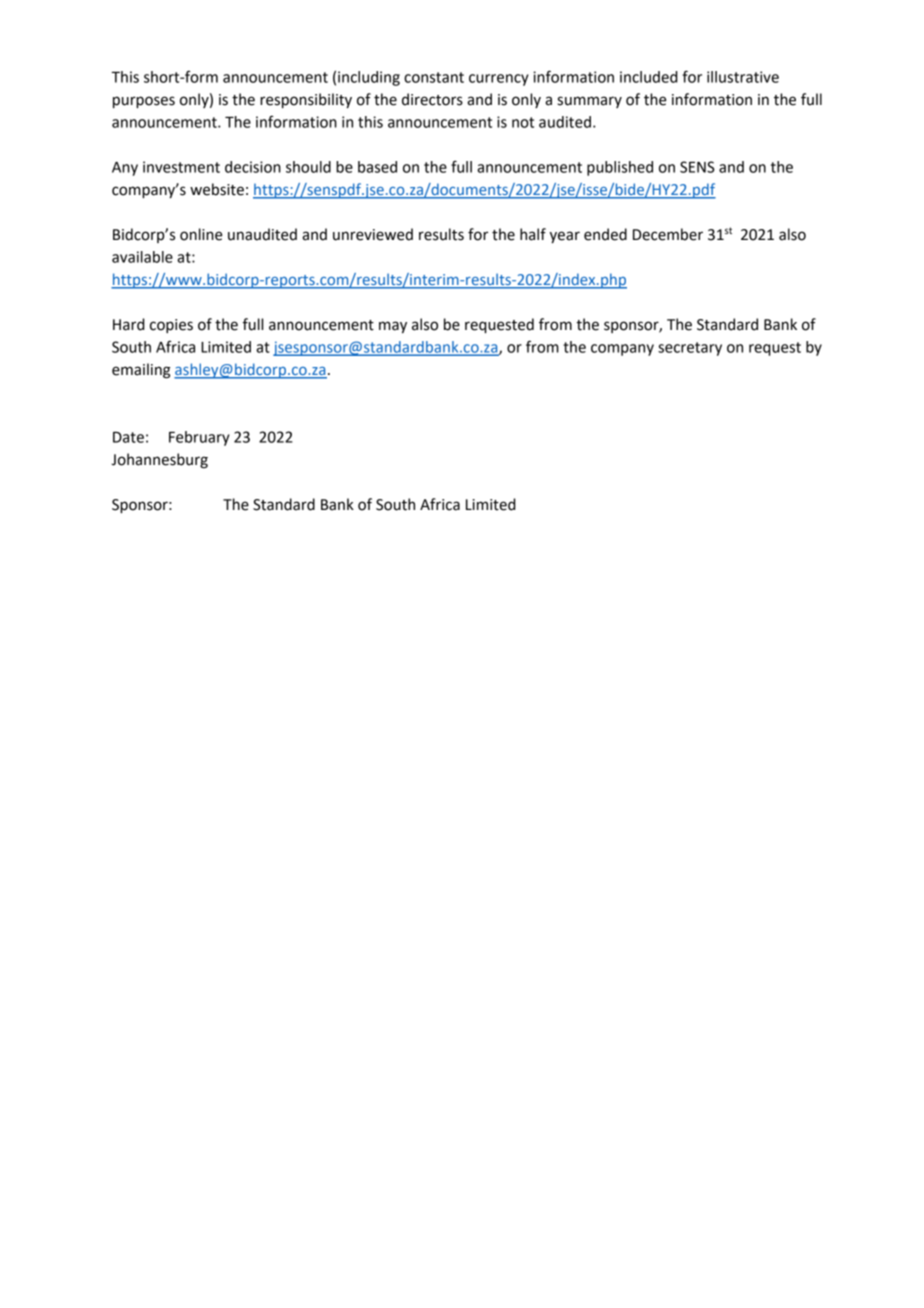 This screenshot has height=1308, width=924. I want to click on half, so click(533, 234).
